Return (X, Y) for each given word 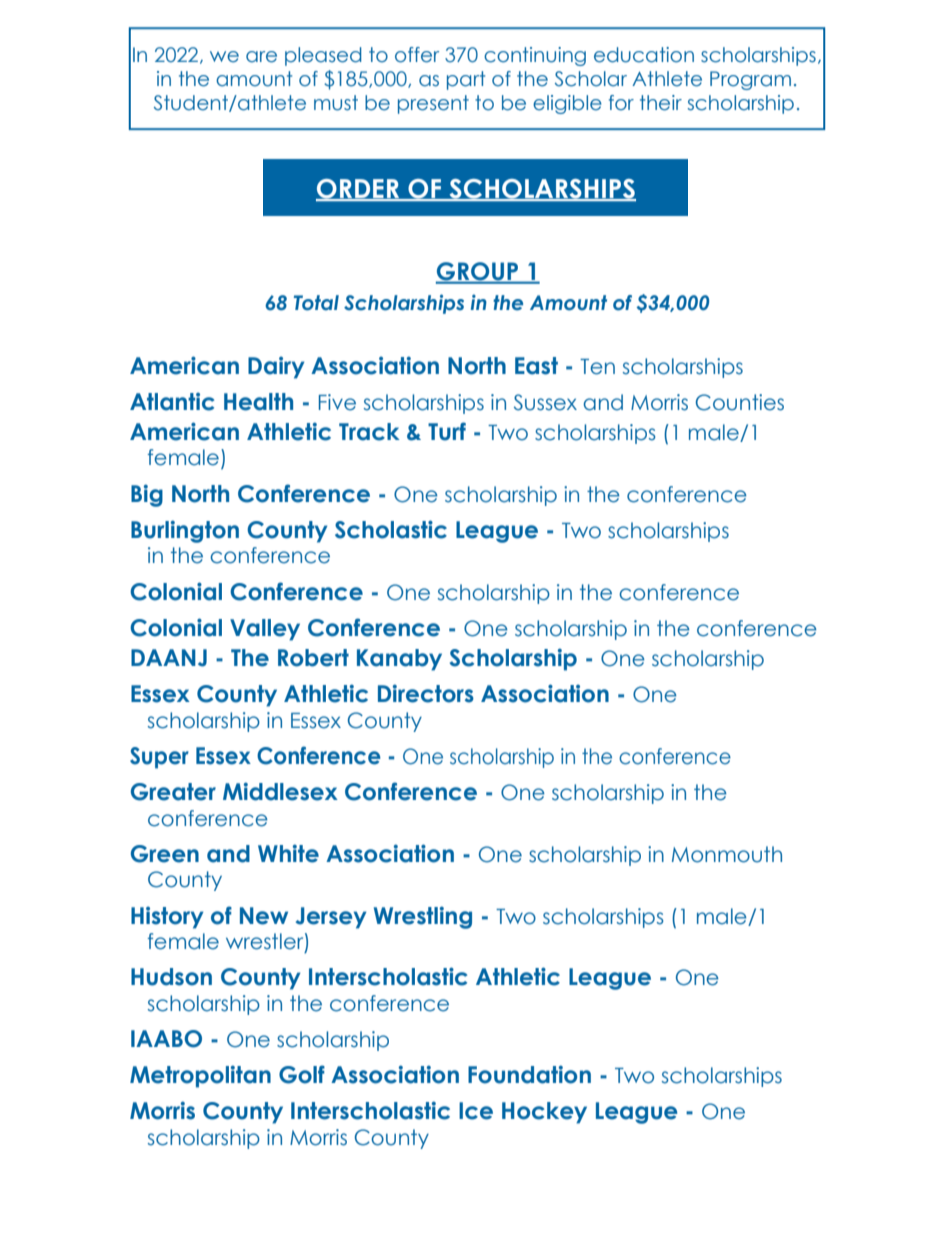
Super (159, 758)
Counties (740, 402)
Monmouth (727, 854)
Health (258, 402)
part (466, 80)
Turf (447, 431)
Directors (426, 693)
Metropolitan (200, 1076)
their (661, 103)
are (261, 57)
